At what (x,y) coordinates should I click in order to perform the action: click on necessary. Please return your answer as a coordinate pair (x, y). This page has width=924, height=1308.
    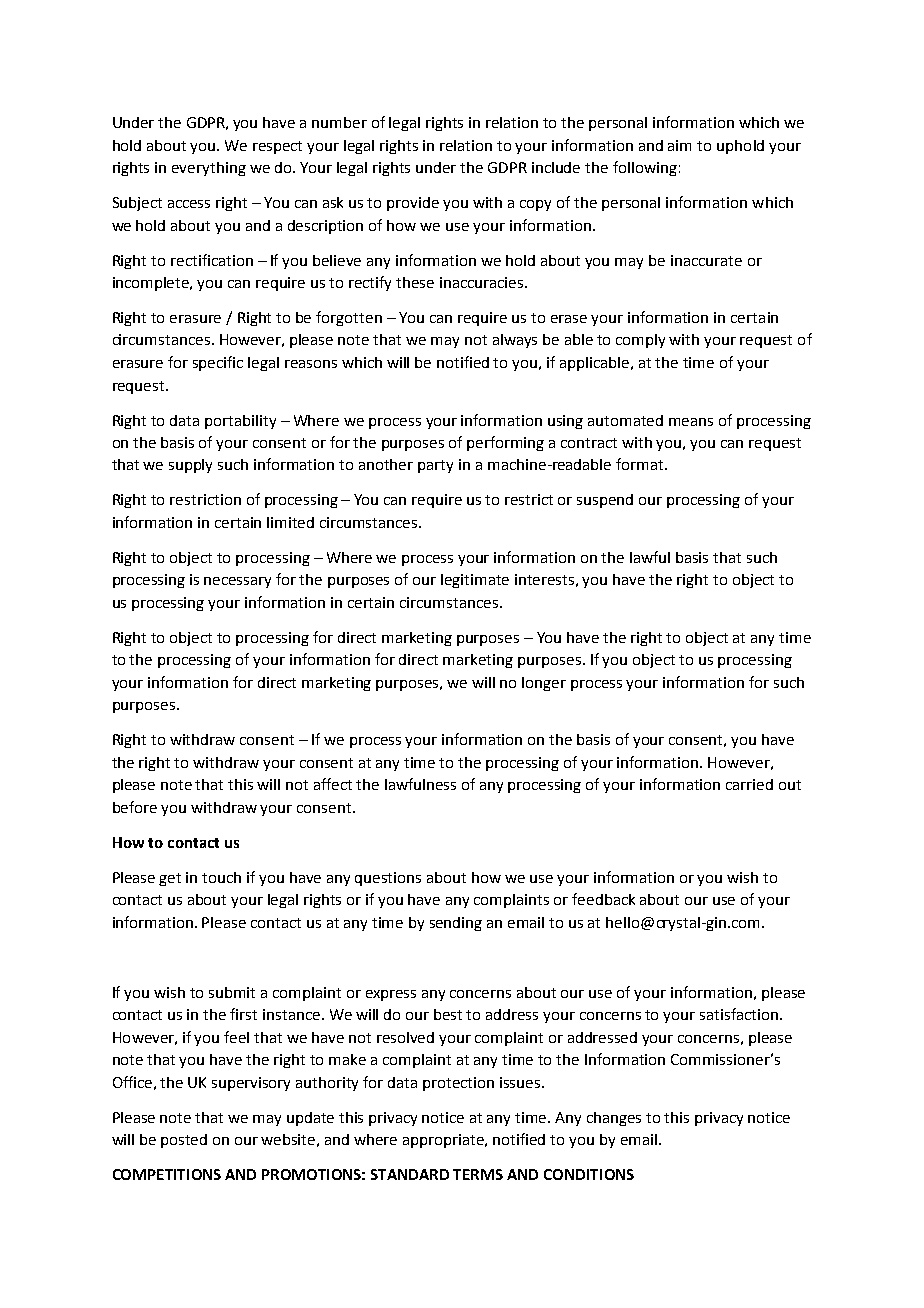
    Looking at the image, I should click on (237, 582).
